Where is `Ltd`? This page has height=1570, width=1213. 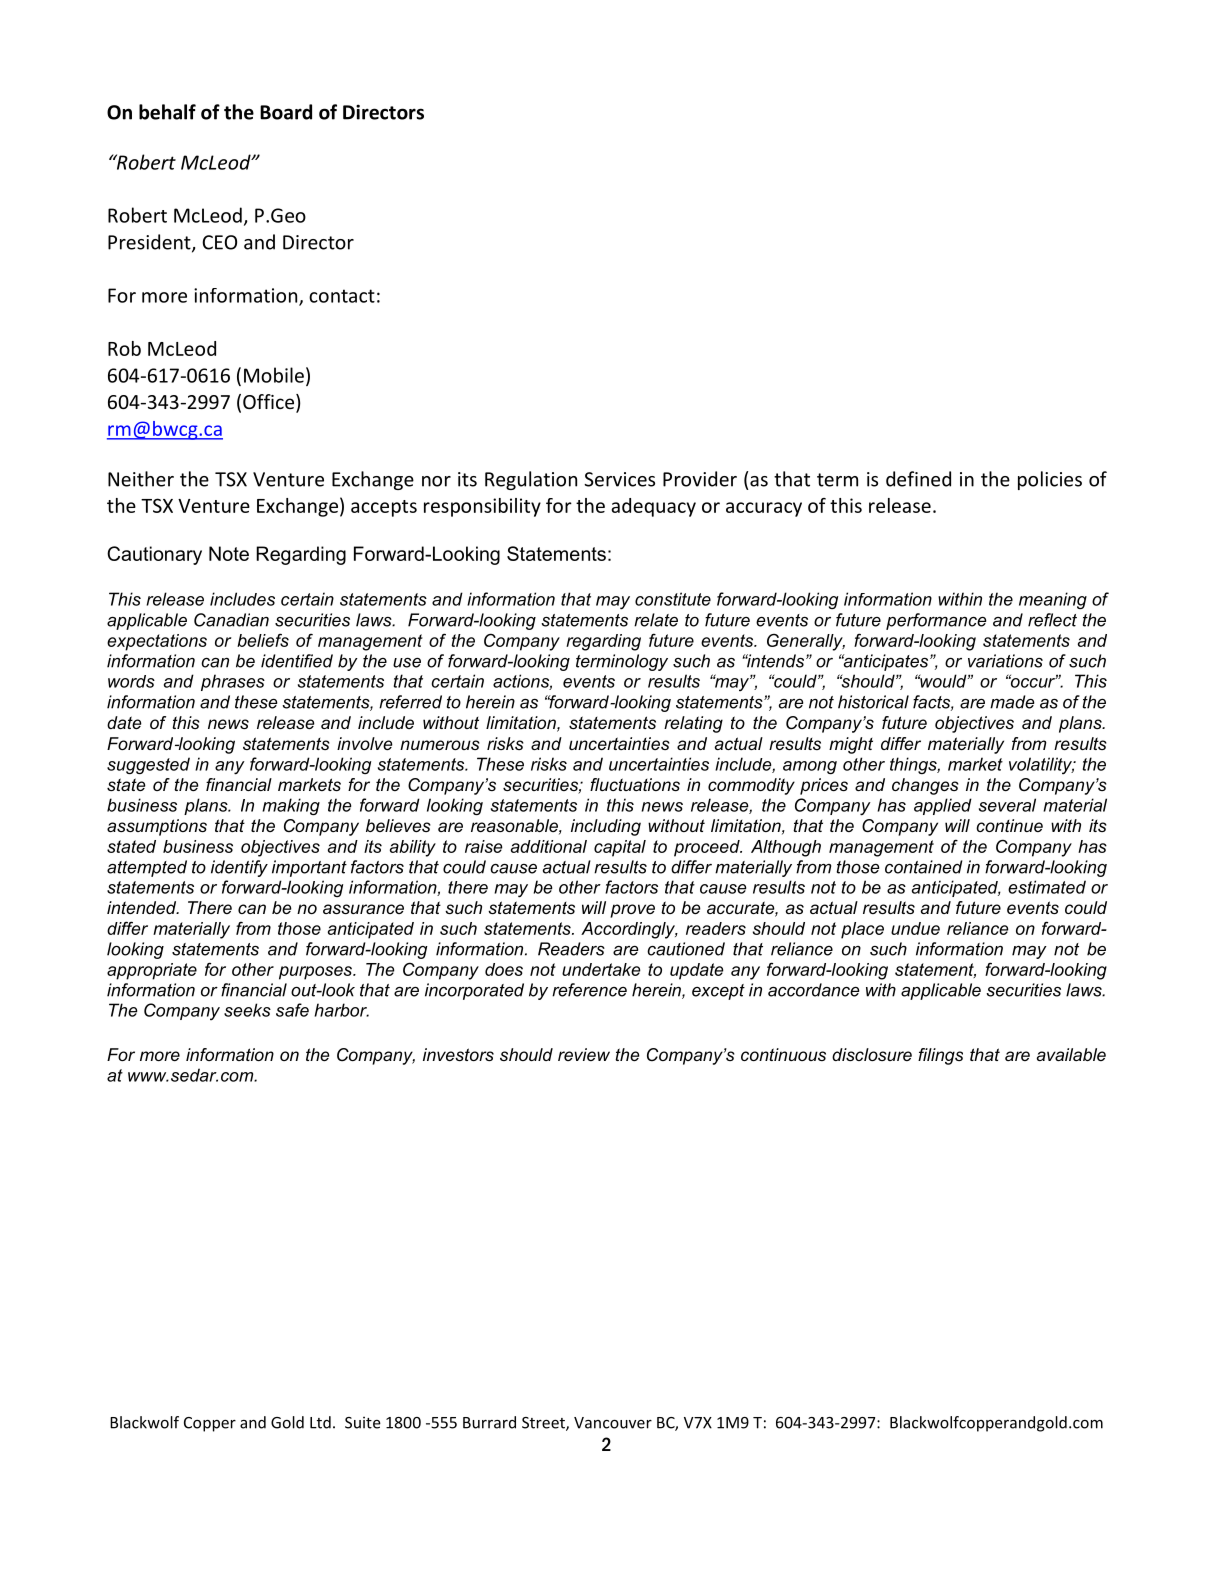 Ltd is located at coordinates (320, 1422).
